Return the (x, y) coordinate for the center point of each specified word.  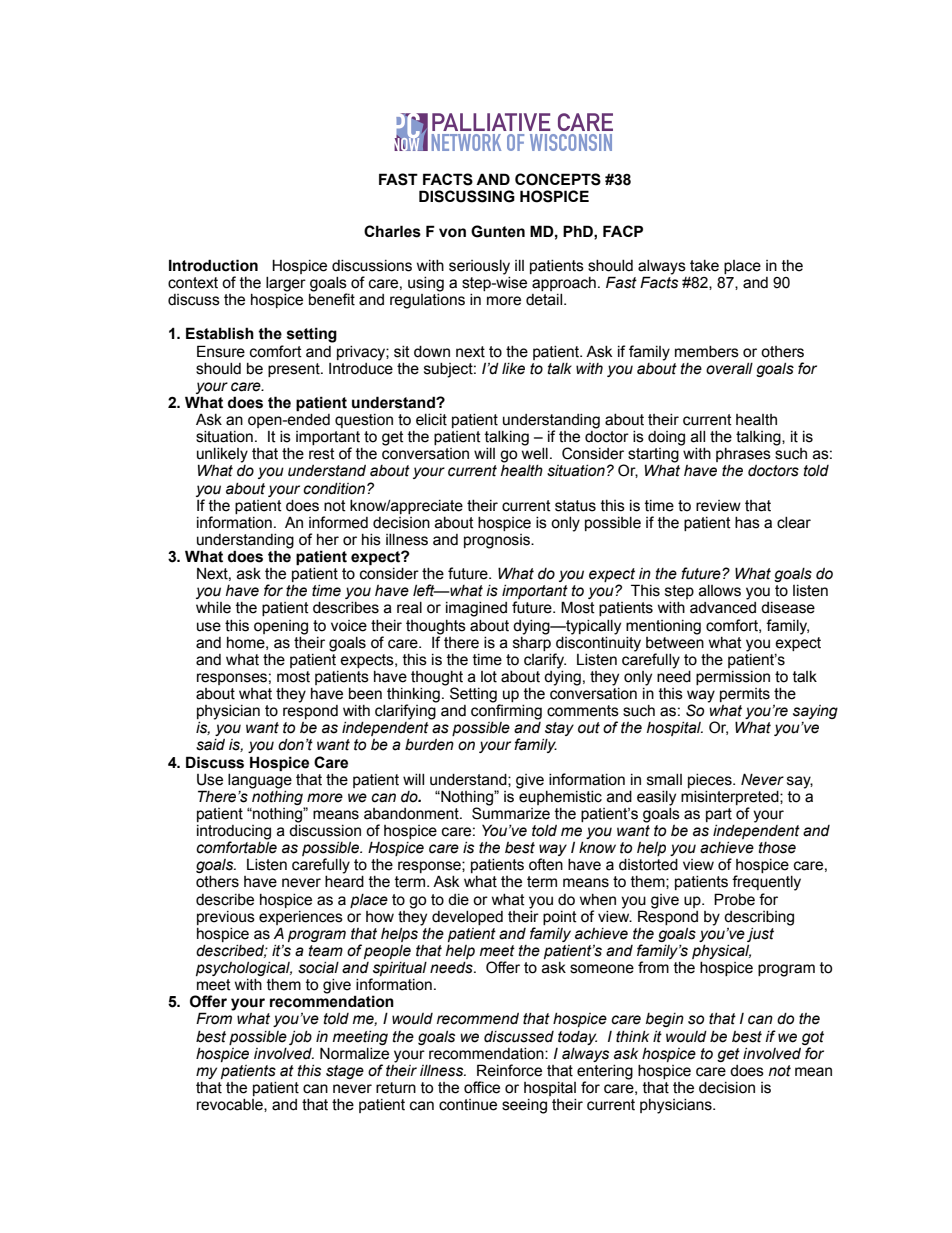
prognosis (498, 541)
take (704, 266)
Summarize (511, 812)
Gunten (498, 231)
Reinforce (509, 1070)
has (747, 523)
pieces (711, 781)
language (260, 781)
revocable (231, 1105)
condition (335, 489)
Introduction (213, 265)
